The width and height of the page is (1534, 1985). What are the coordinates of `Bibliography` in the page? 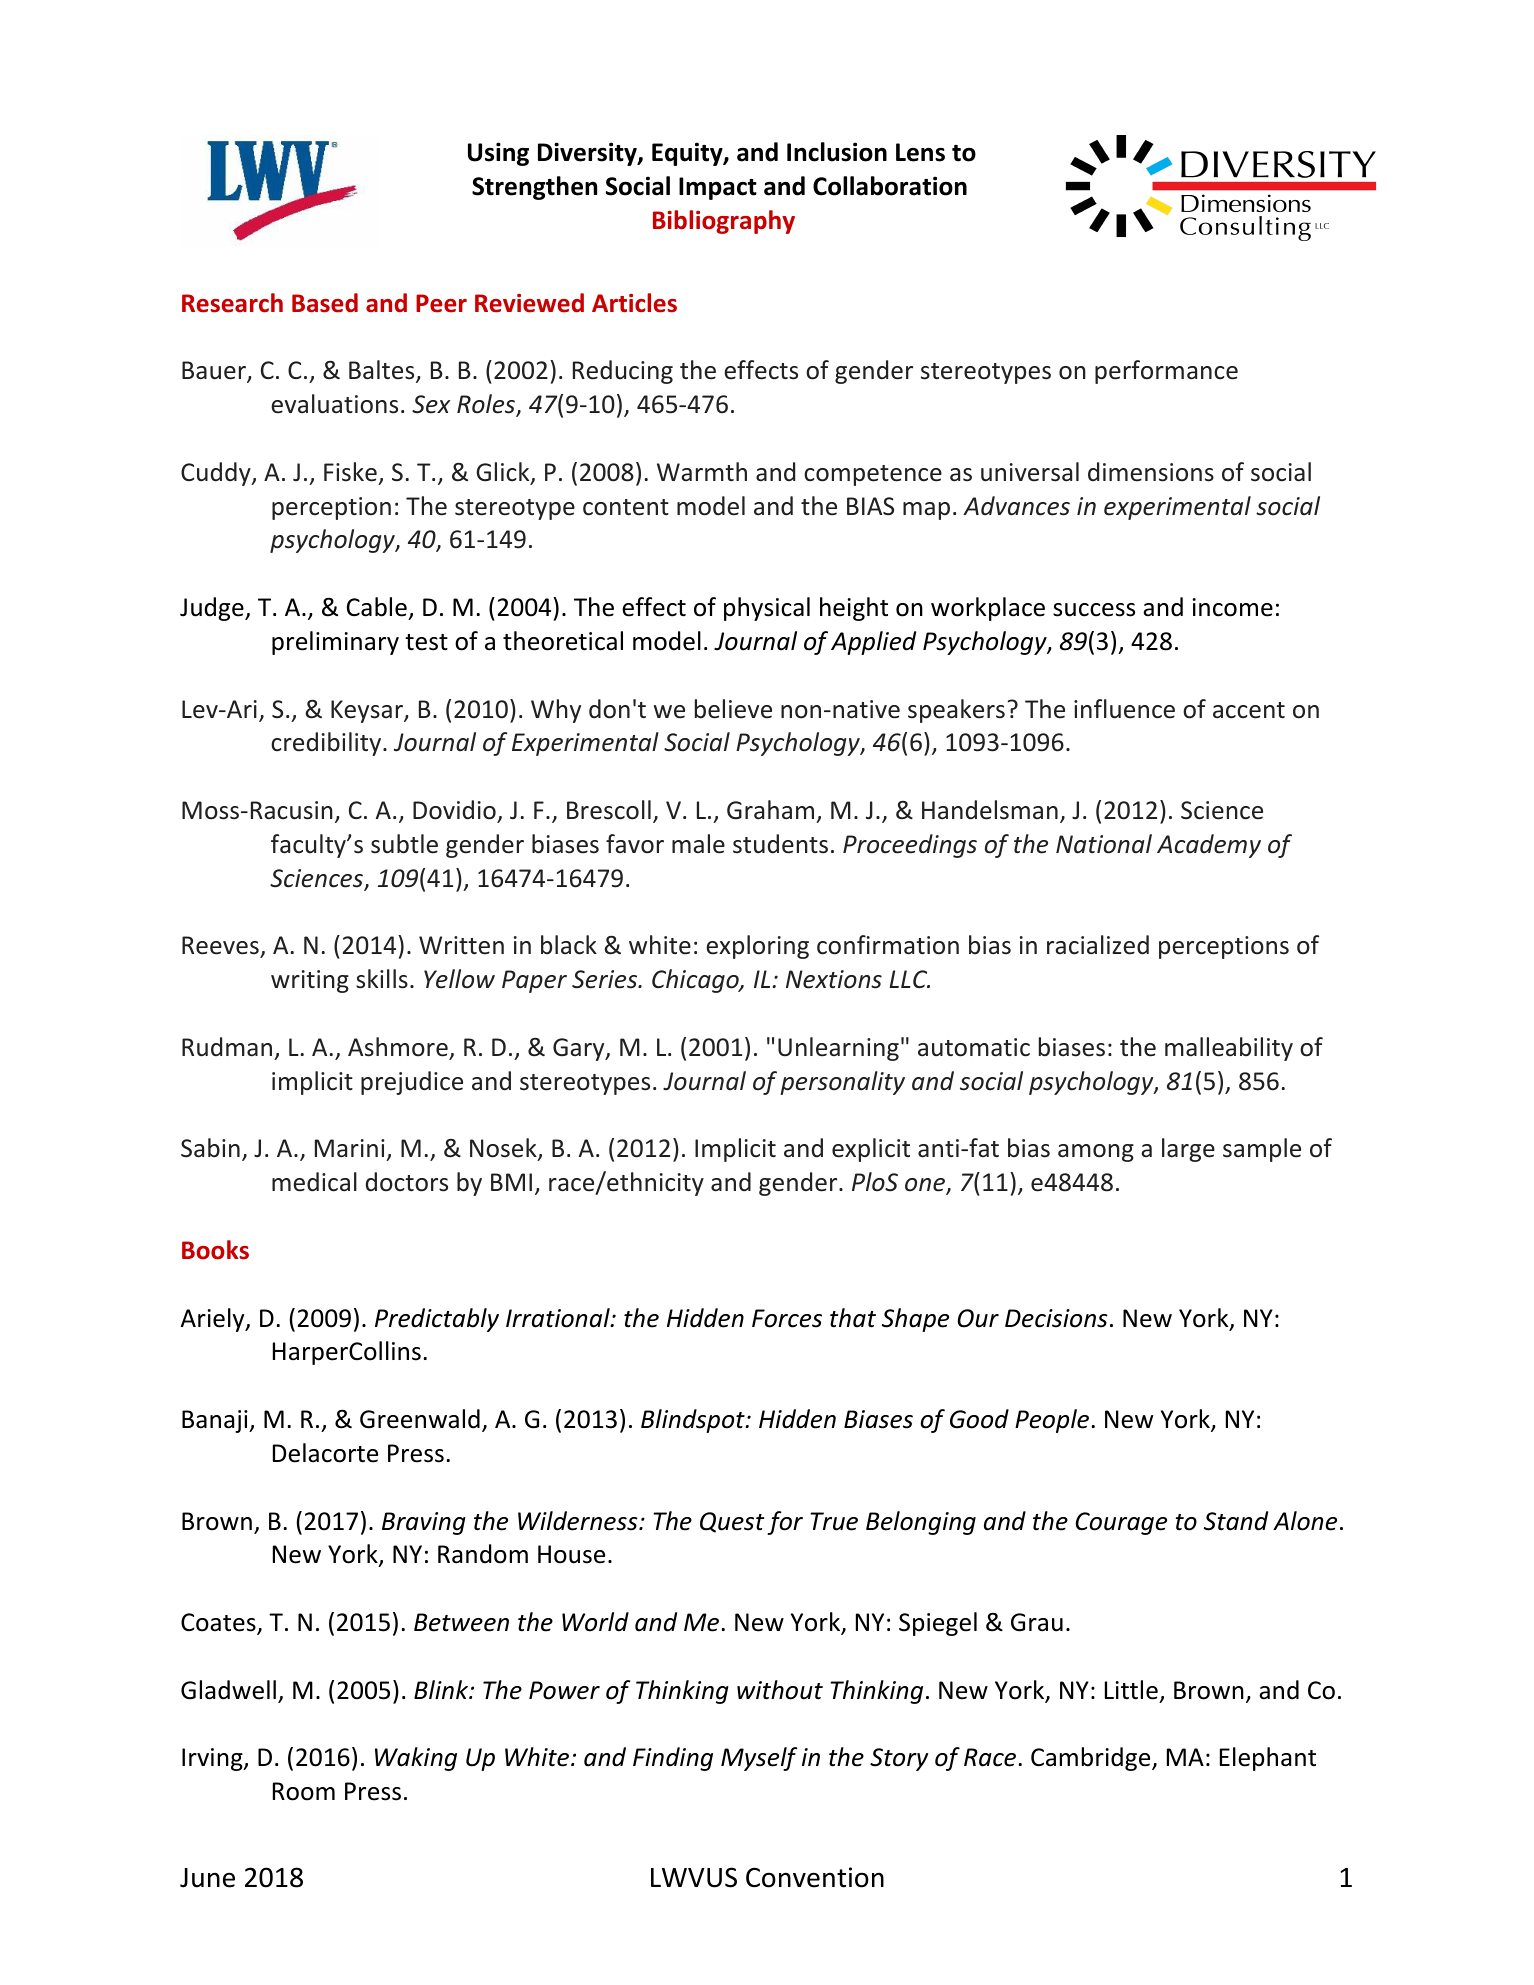 It's located at (724, 222).
